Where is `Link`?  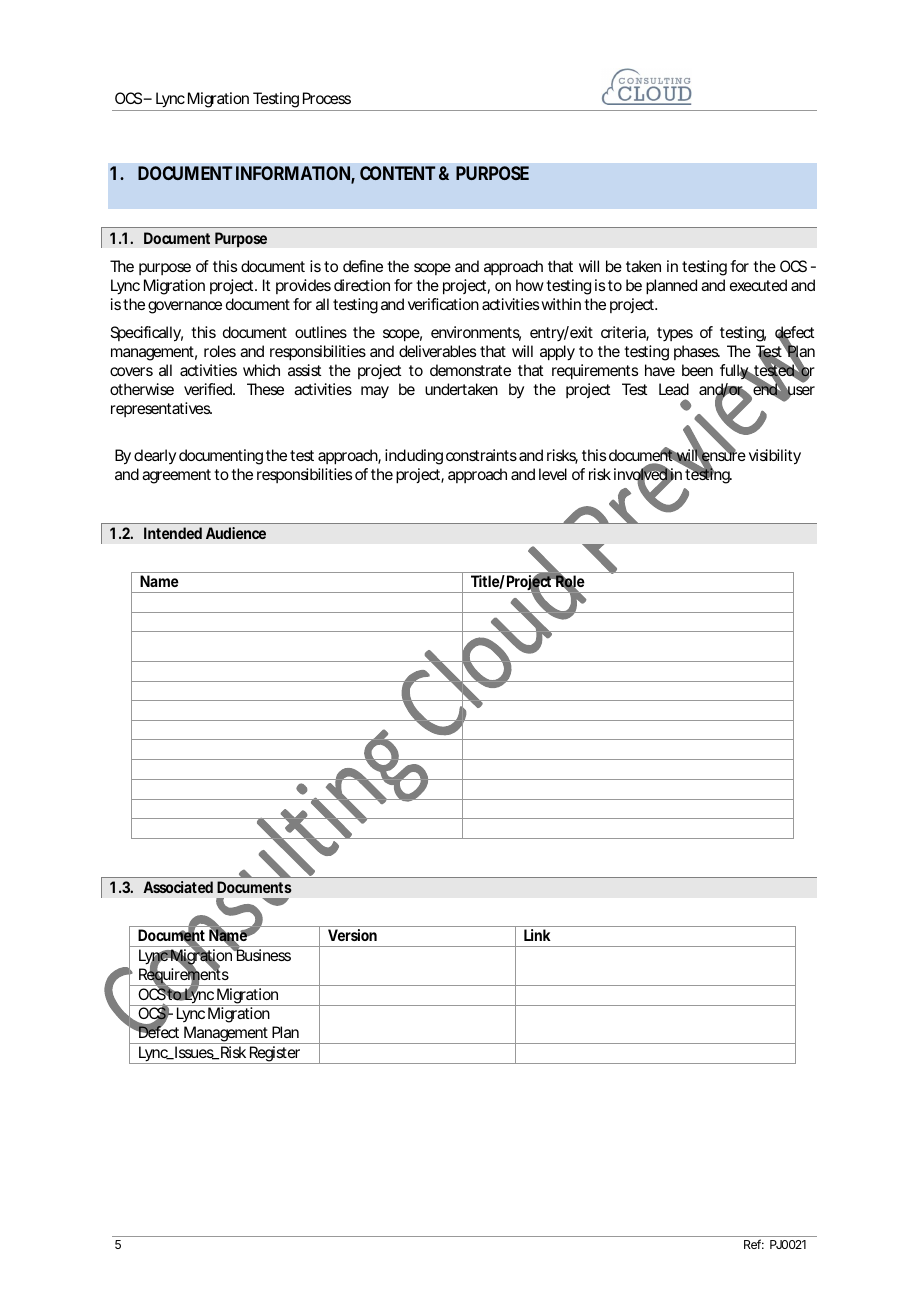
Link is located at coordinates (537, 935).
